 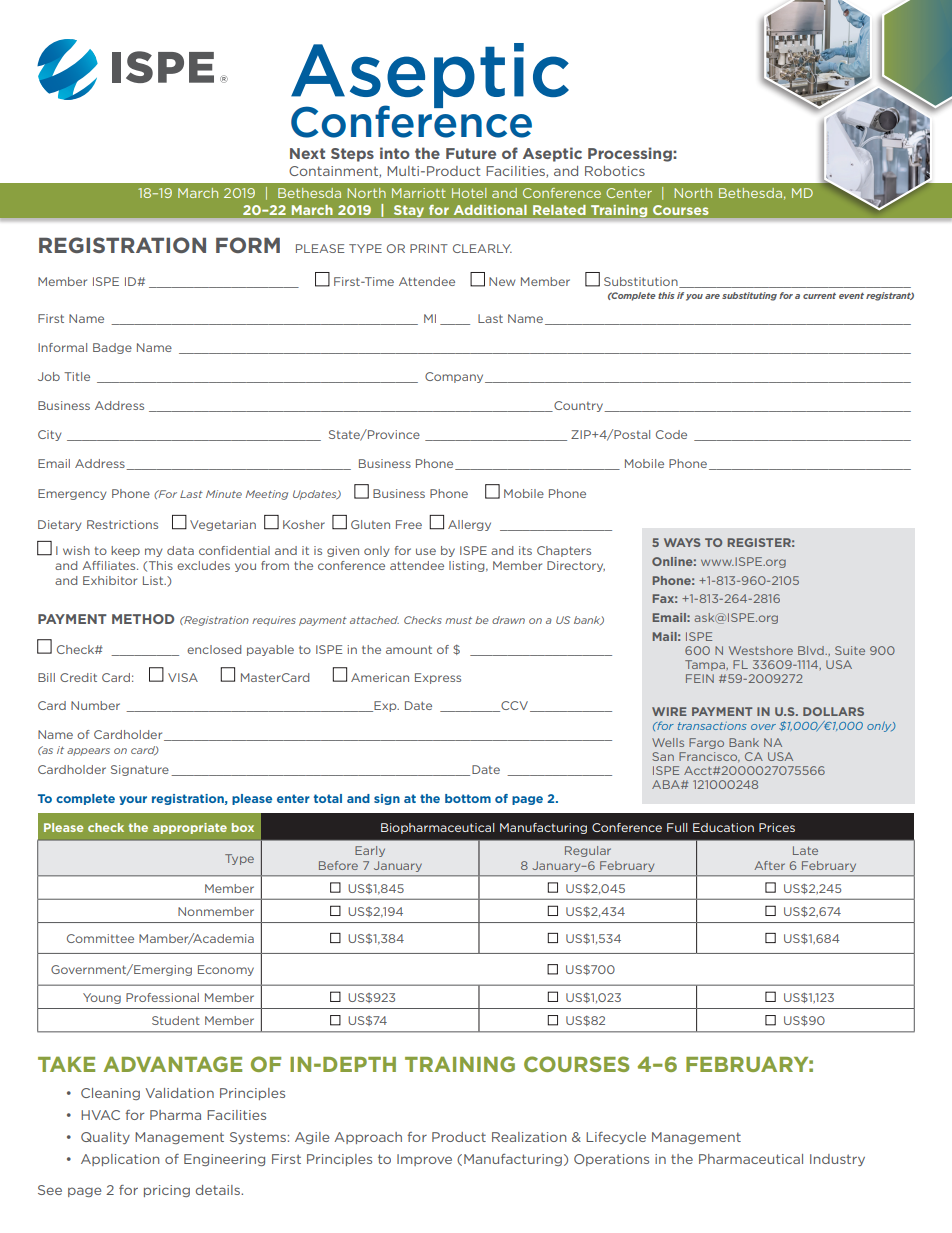 I want to click on Hotel, so click(x=469, y=193).
